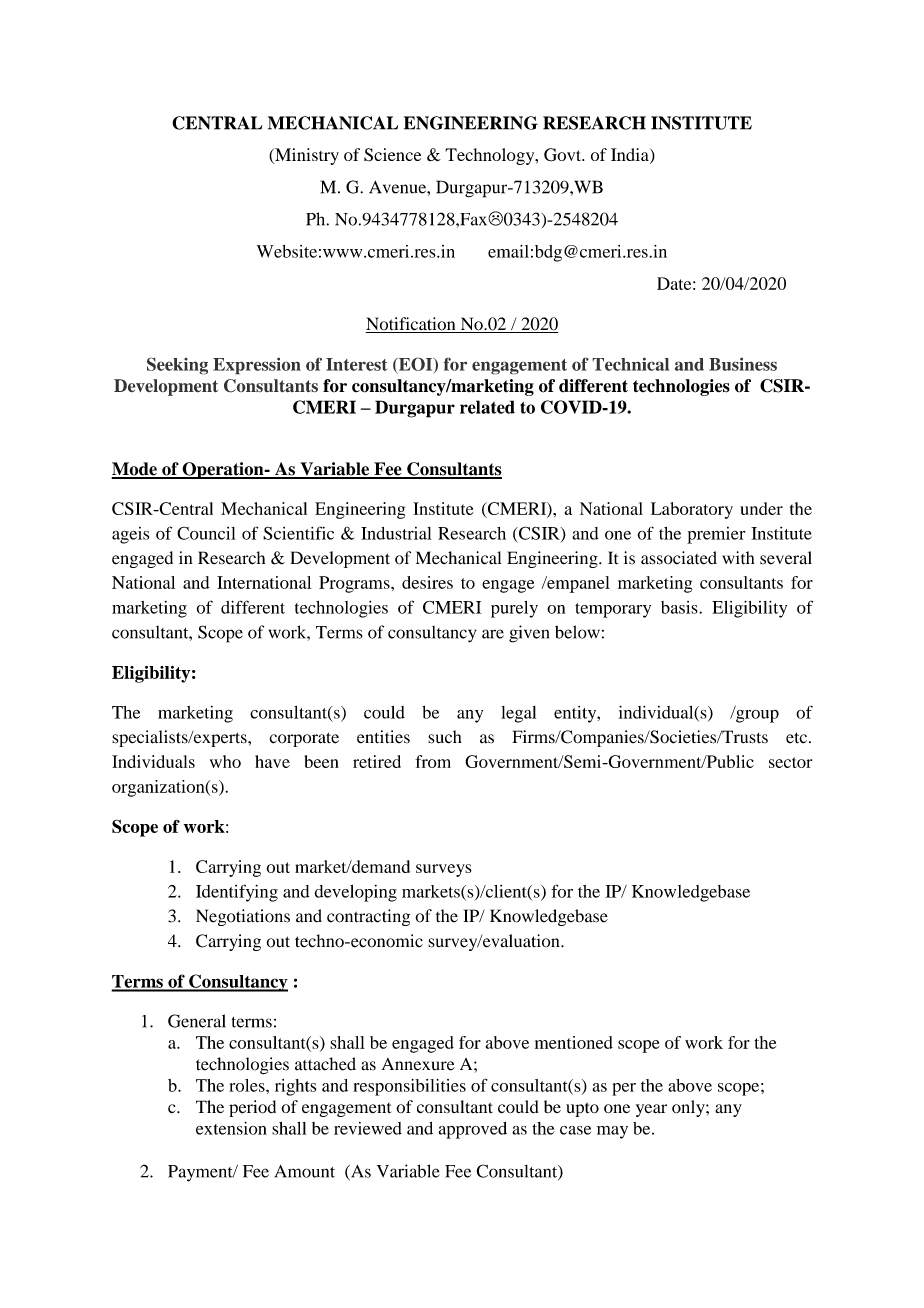 This document has width=924, height=1308. Describe the element at coordinates (231, 1128) in the document. I see `extension` at that location.
